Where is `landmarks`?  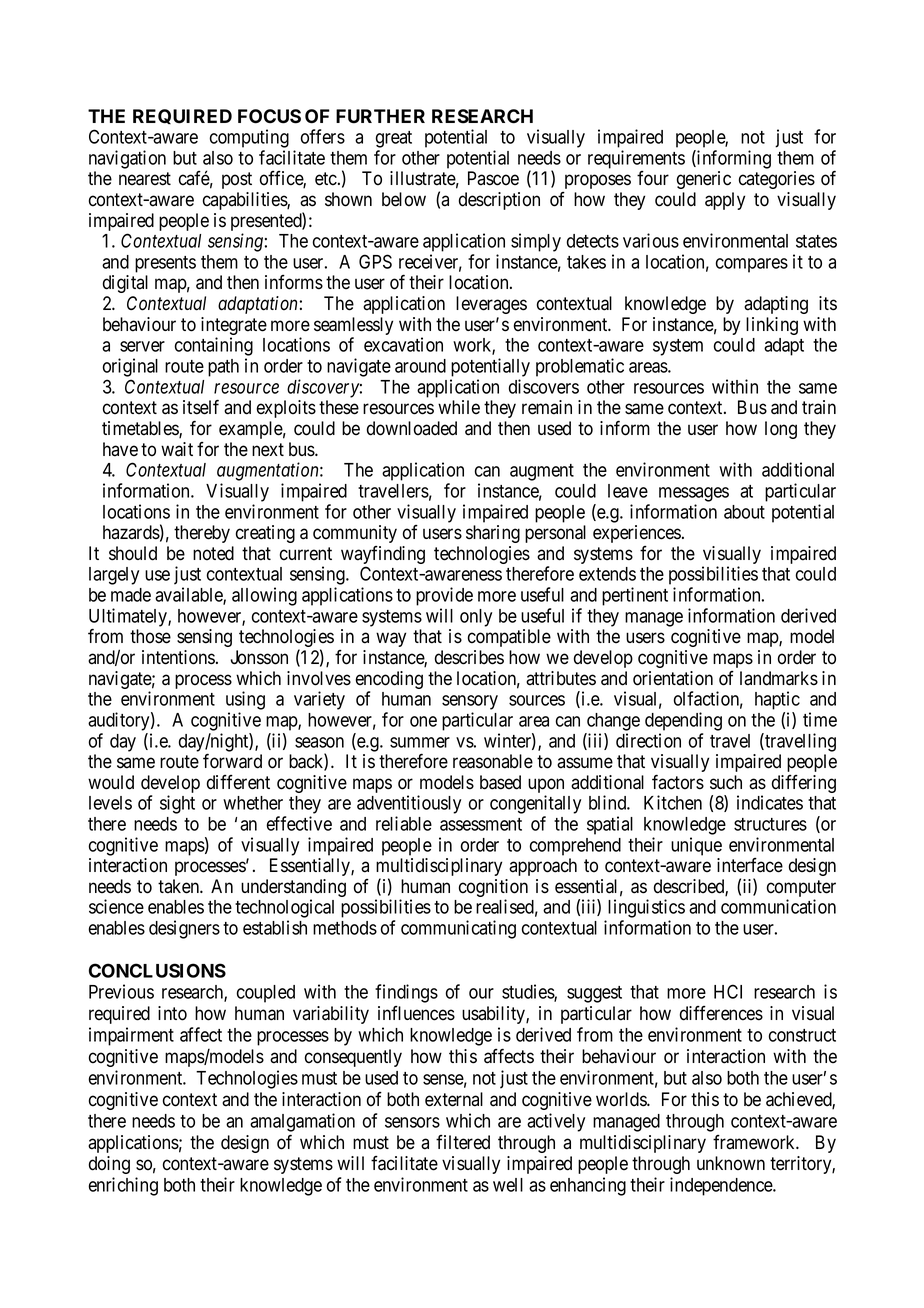 landmarks is located at coordinates (779, 678).
